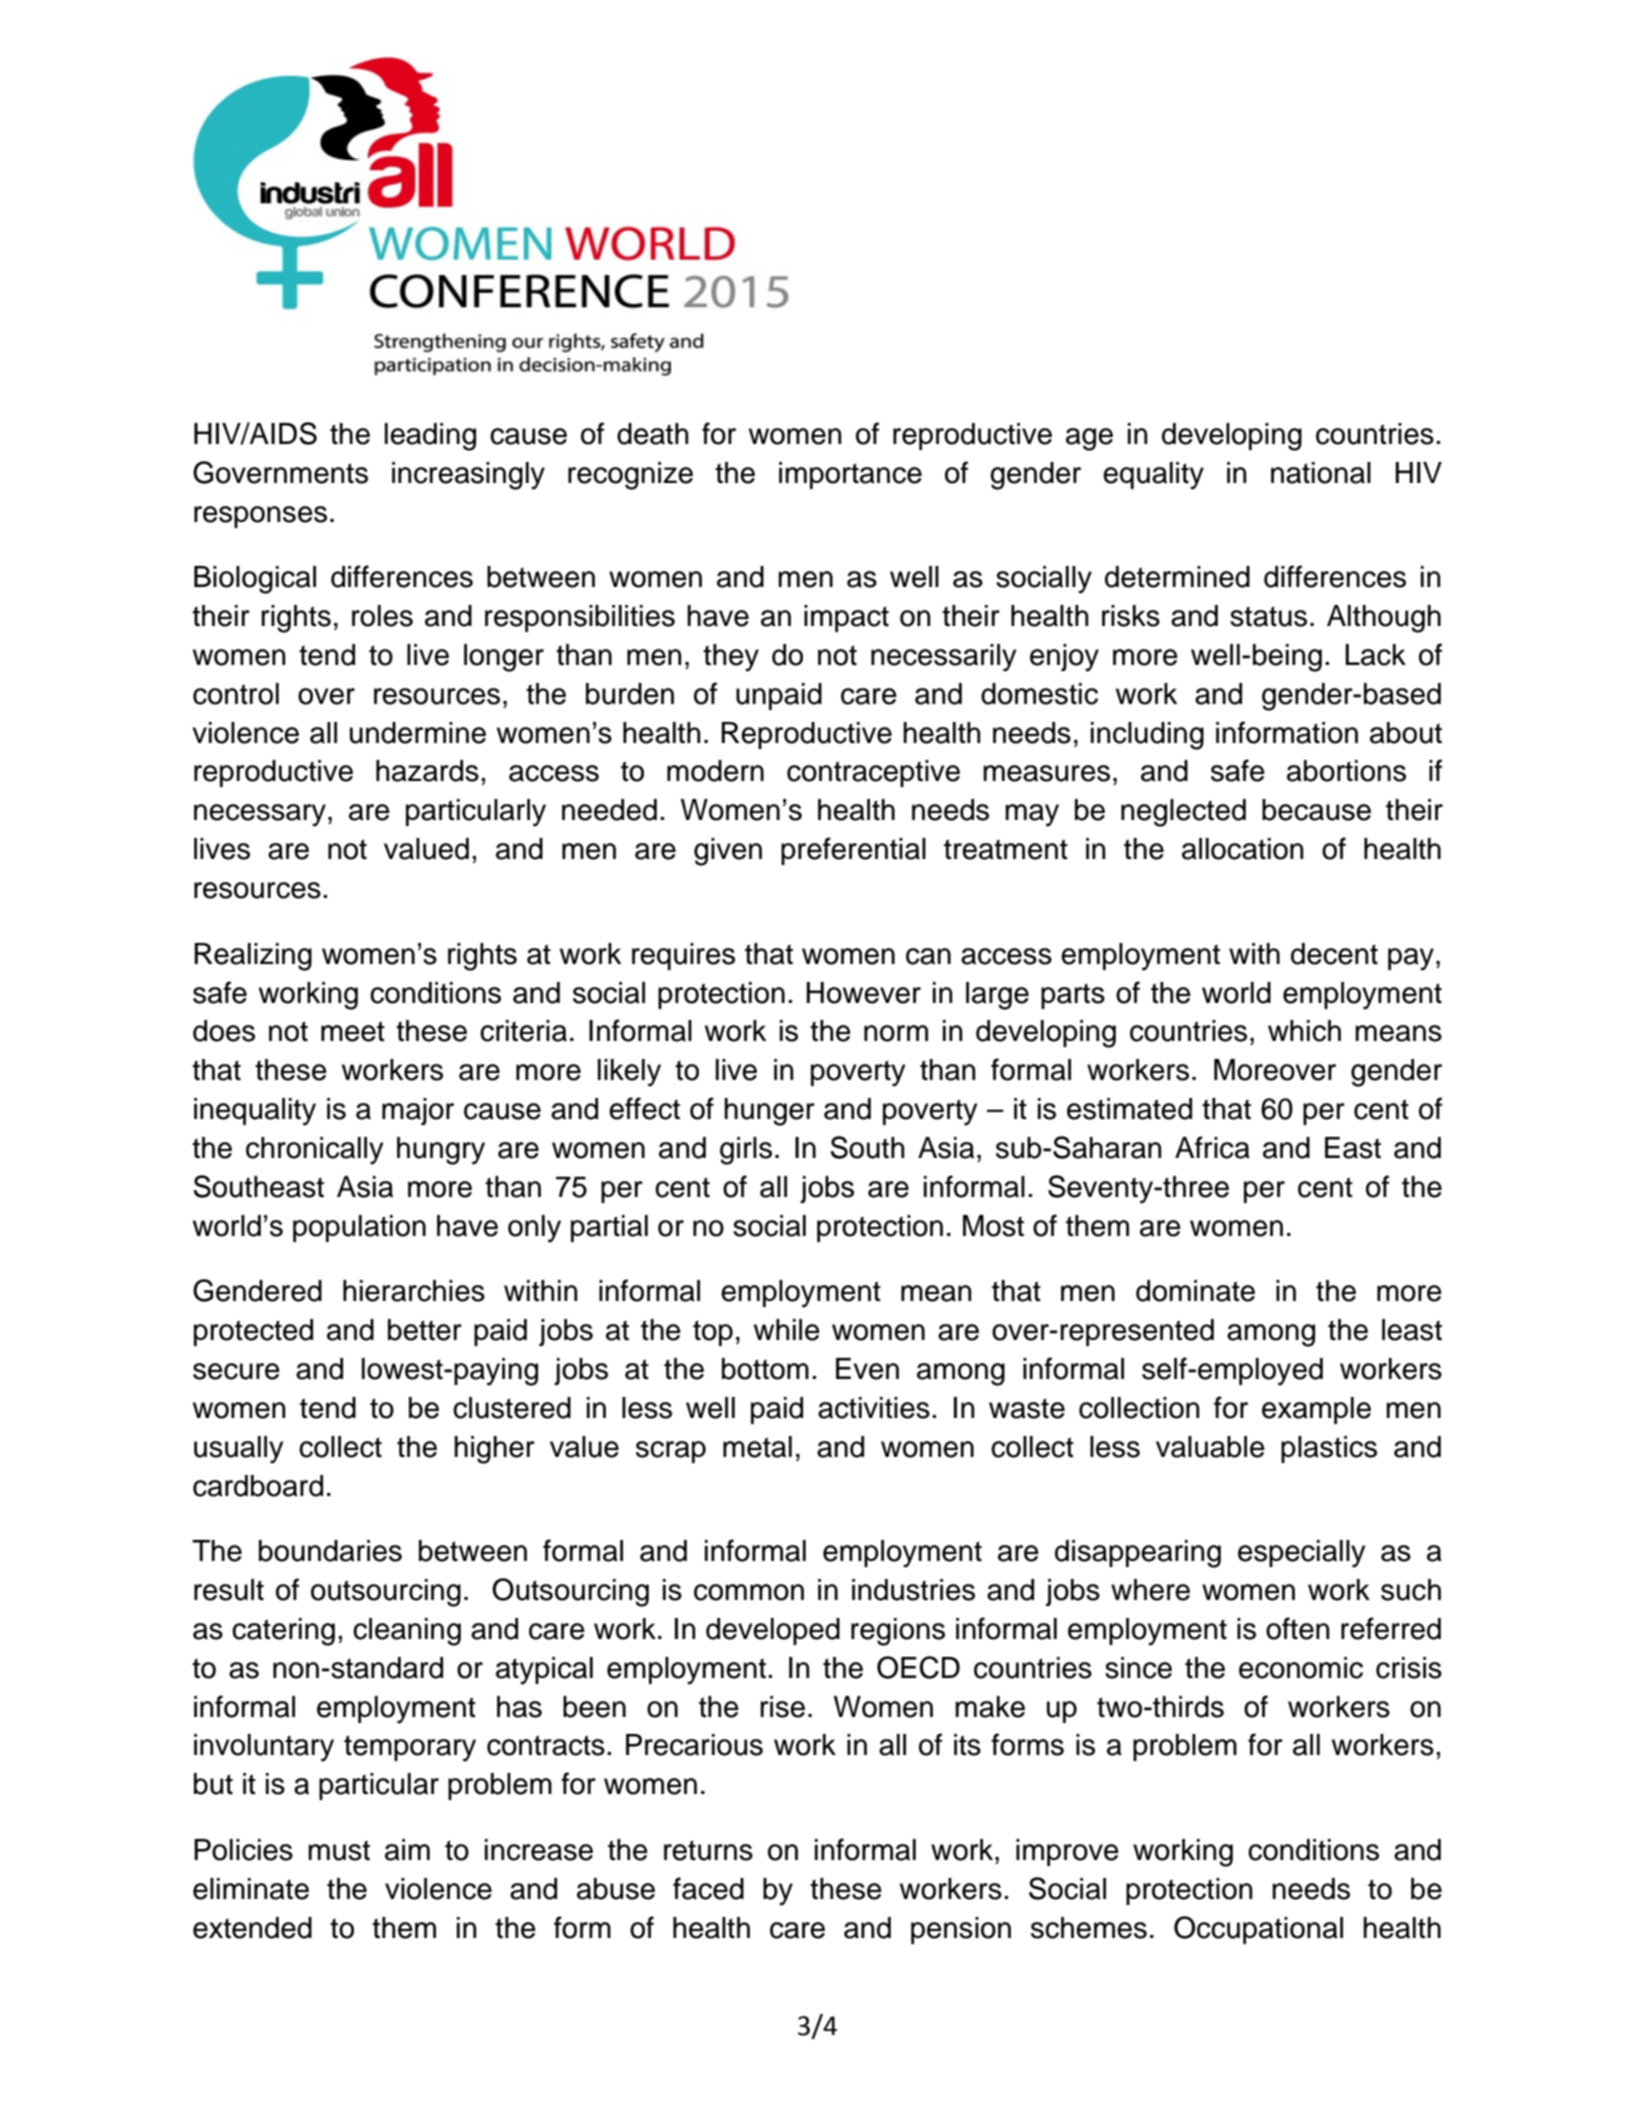 The height and width of the page is (2116, 1635). What do you see at coordinates (339, 1850) in the page?
I see `must` at bounding box center [339, 1850].
